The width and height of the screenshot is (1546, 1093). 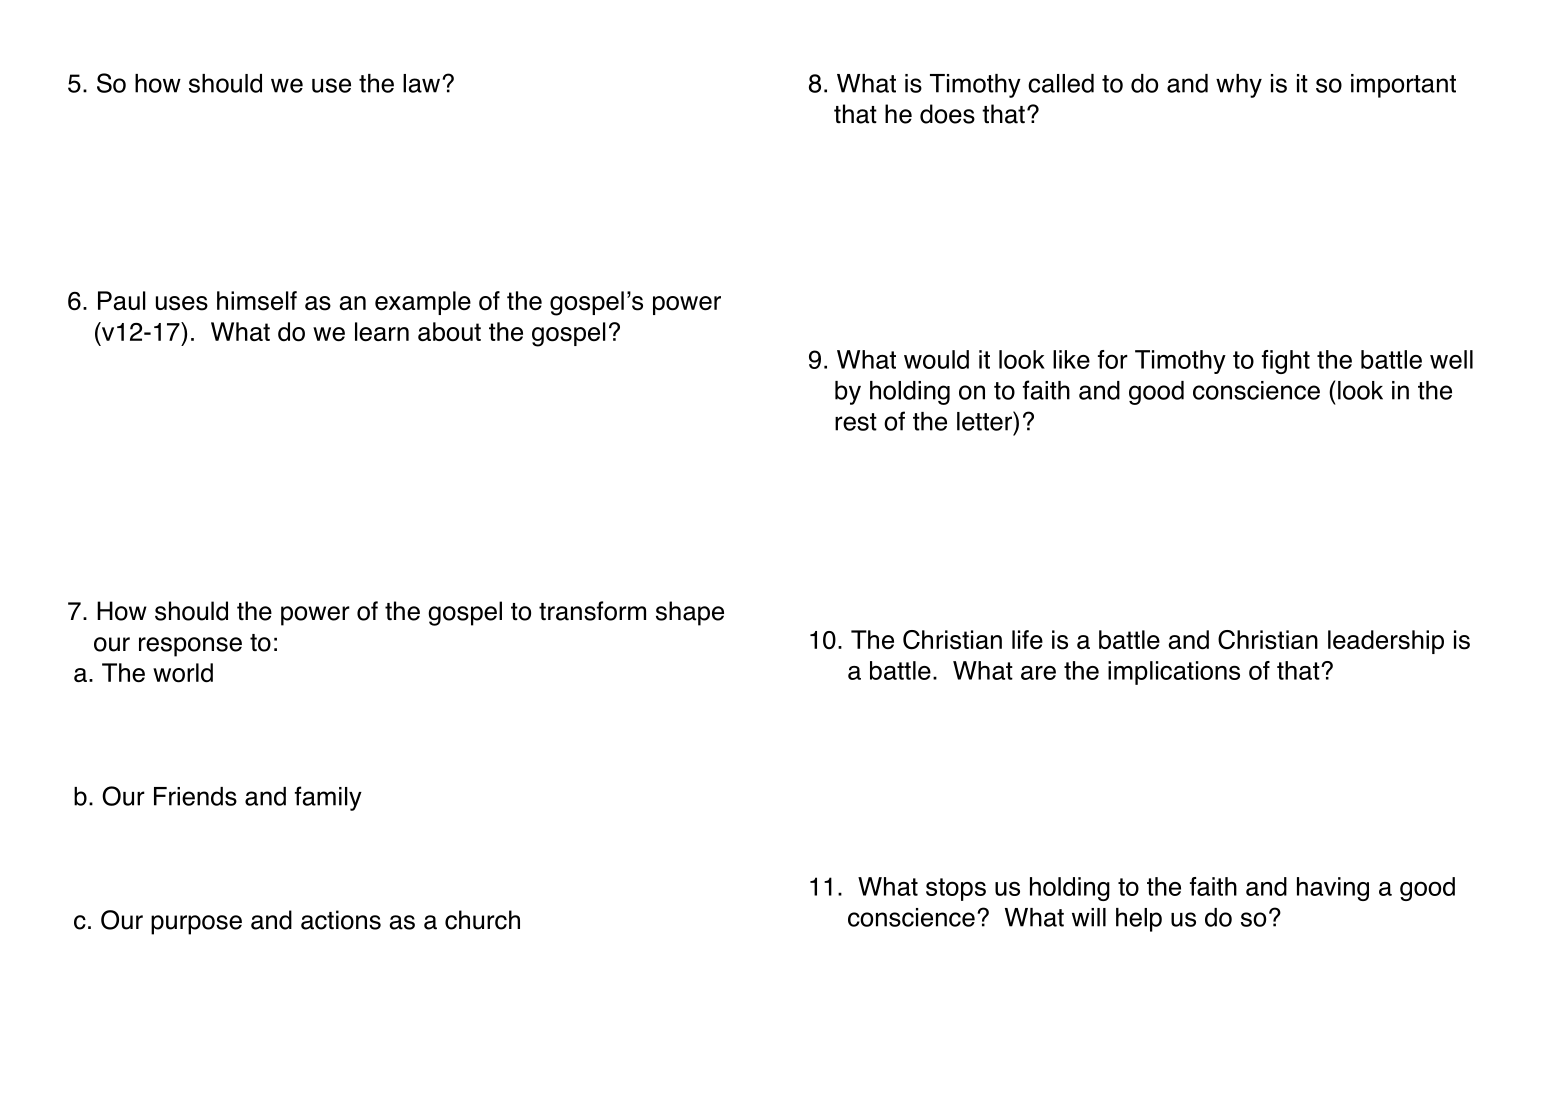 I want to click on actions, so click(x=341, y=920).
